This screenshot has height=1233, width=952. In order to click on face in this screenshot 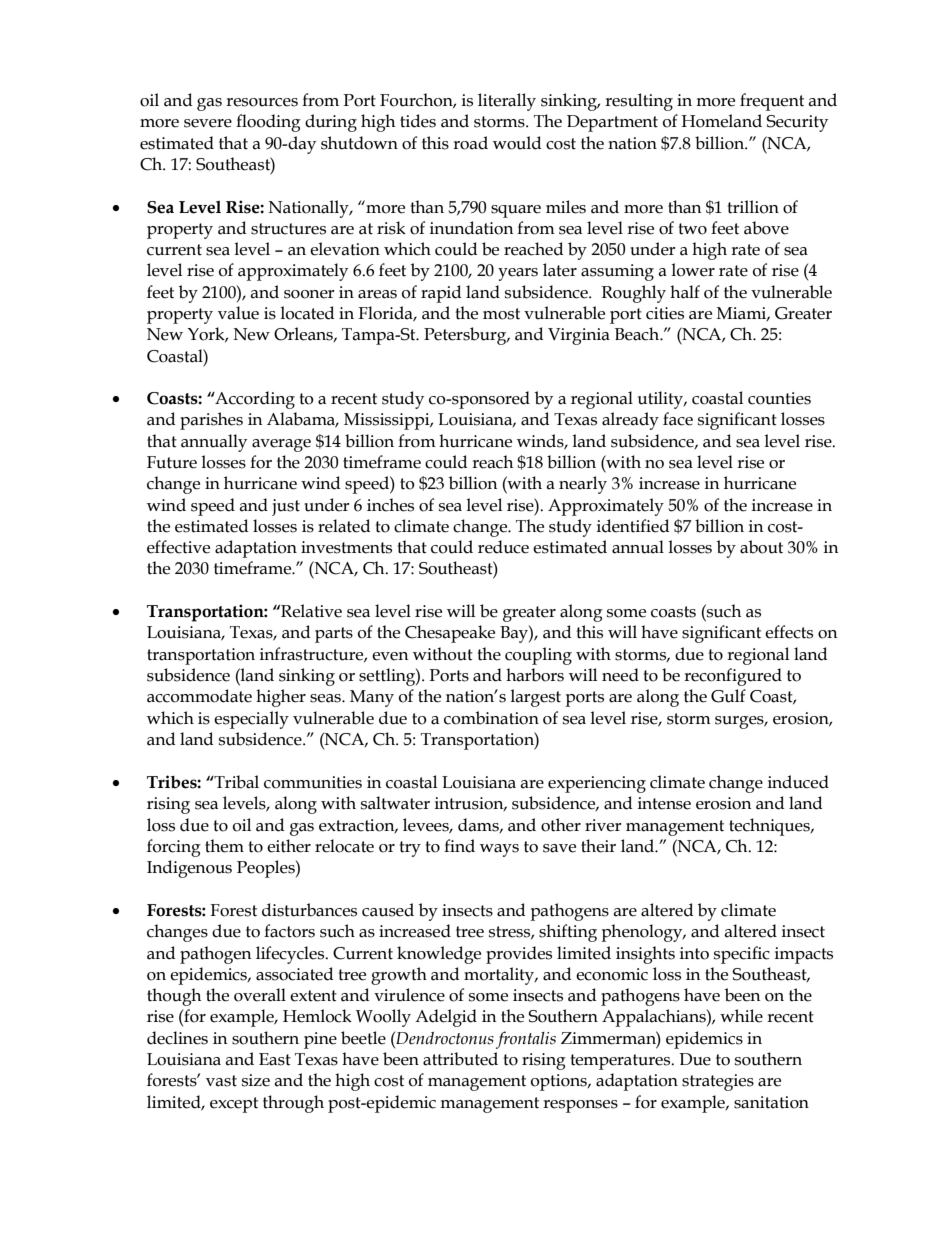, I will do `click(678, 419)`.
